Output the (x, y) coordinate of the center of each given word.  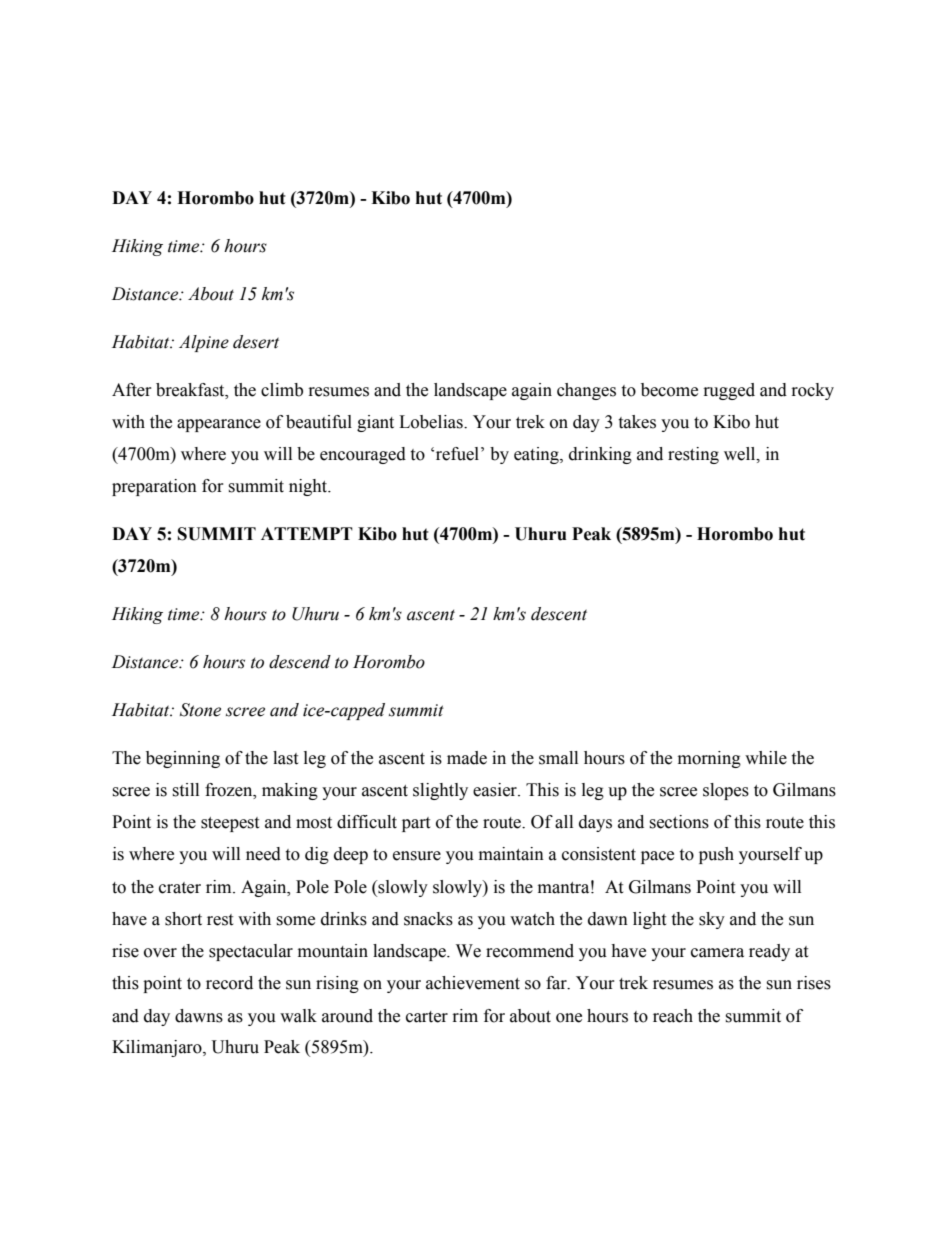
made (467, 758)
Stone (200, 710)
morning (709, 759)
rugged (729, 391)
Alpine (204, 343)
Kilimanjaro (158, 1048)
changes (586, 391)
